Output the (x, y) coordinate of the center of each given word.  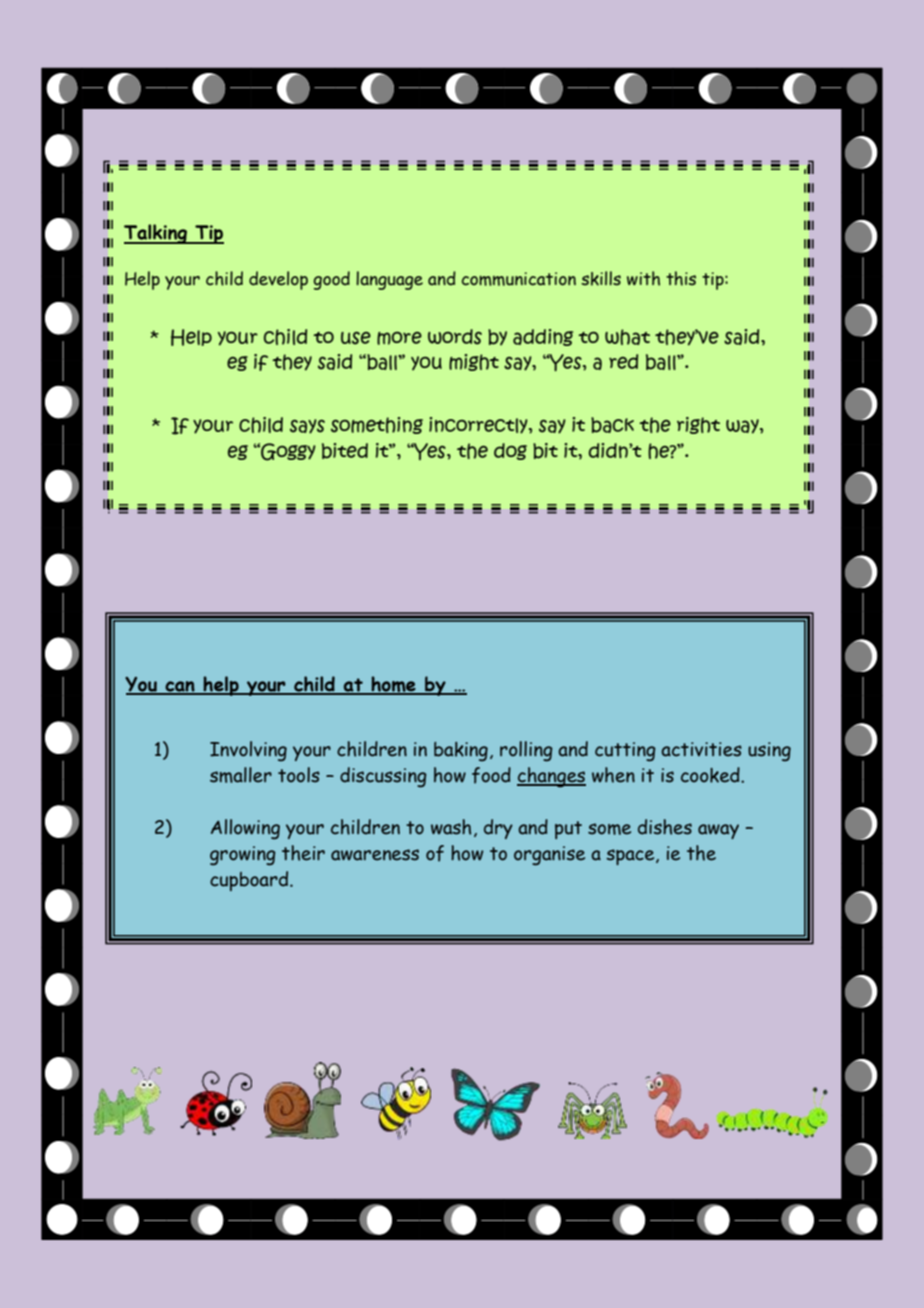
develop (278, 280)
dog (510, 451)
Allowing (245, 829)
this (681, 278)
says (307, 426)
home (393, 685)
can (180, 687)
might (474, 362)
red (623, 361)
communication (519, 279)
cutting (625, 752)
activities (701, 749)
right (698, 425)
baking (461, 752)
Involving (248, 751)
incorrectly (479, 425)
